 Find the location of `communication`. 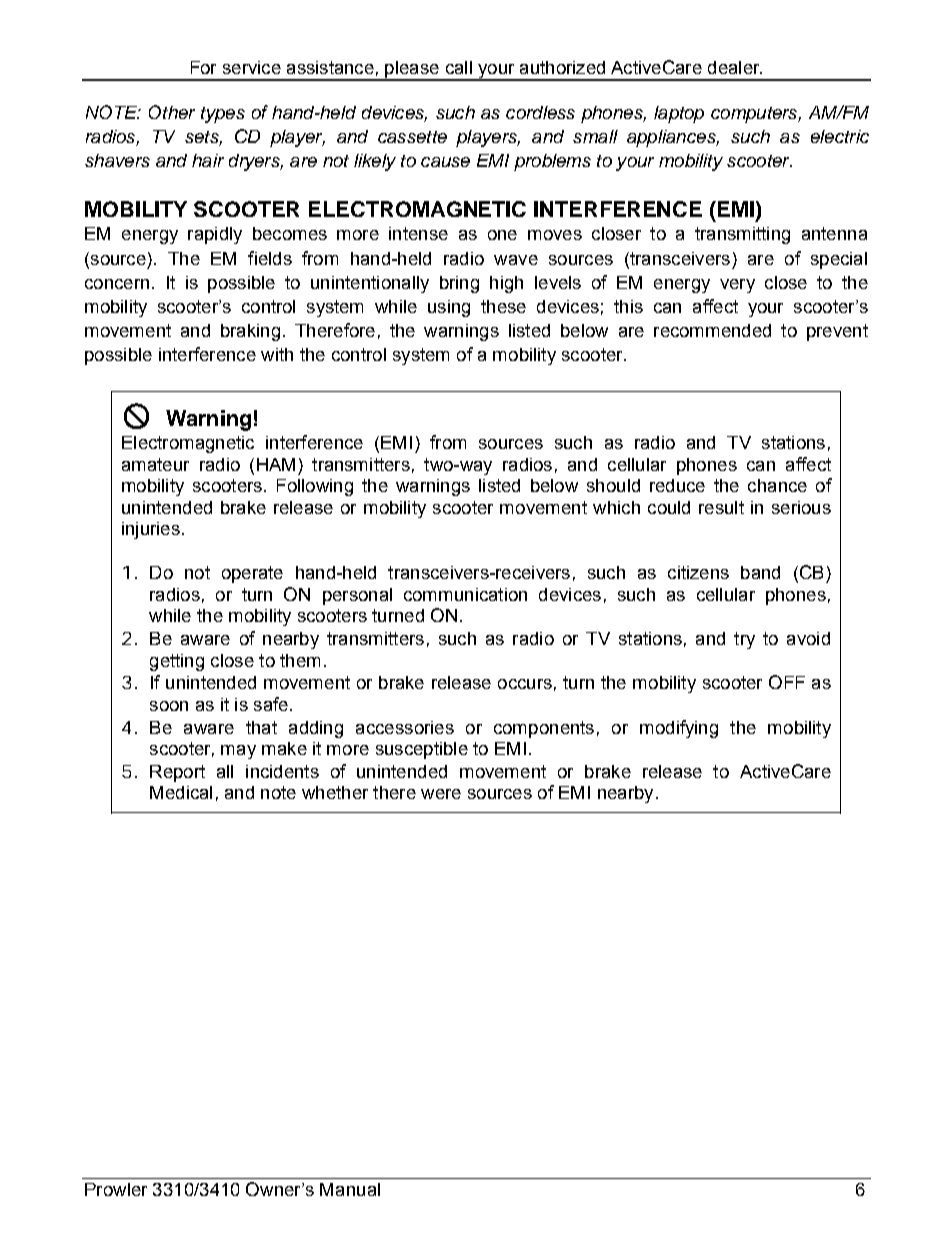

communication is located at coordinates (465, 594).
